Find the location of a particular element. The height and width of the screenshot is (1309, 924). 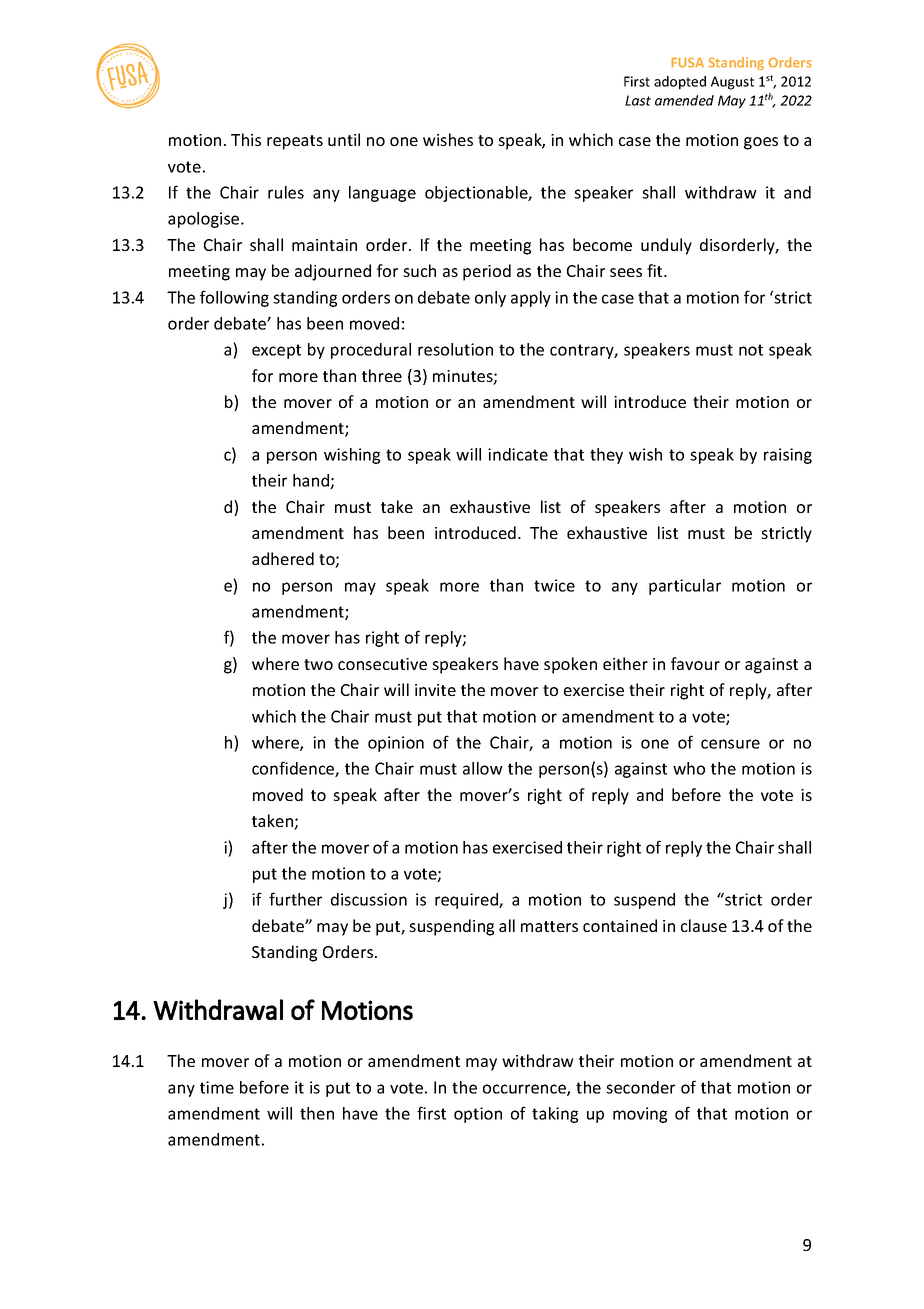

clause is located at coordinates (704, 925).
